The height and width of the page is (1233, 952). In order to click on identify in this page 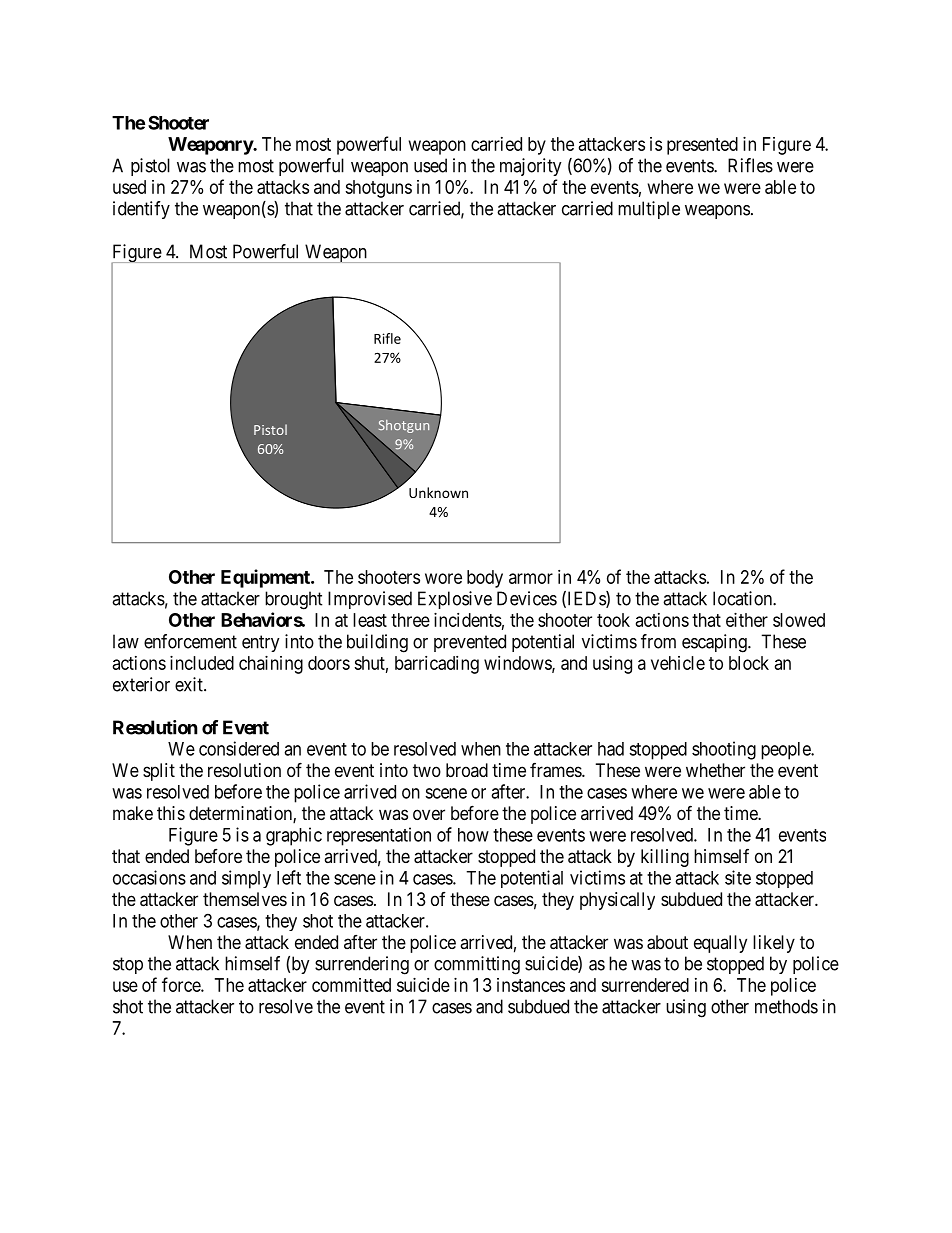, I will do `click(141, 210)`.
